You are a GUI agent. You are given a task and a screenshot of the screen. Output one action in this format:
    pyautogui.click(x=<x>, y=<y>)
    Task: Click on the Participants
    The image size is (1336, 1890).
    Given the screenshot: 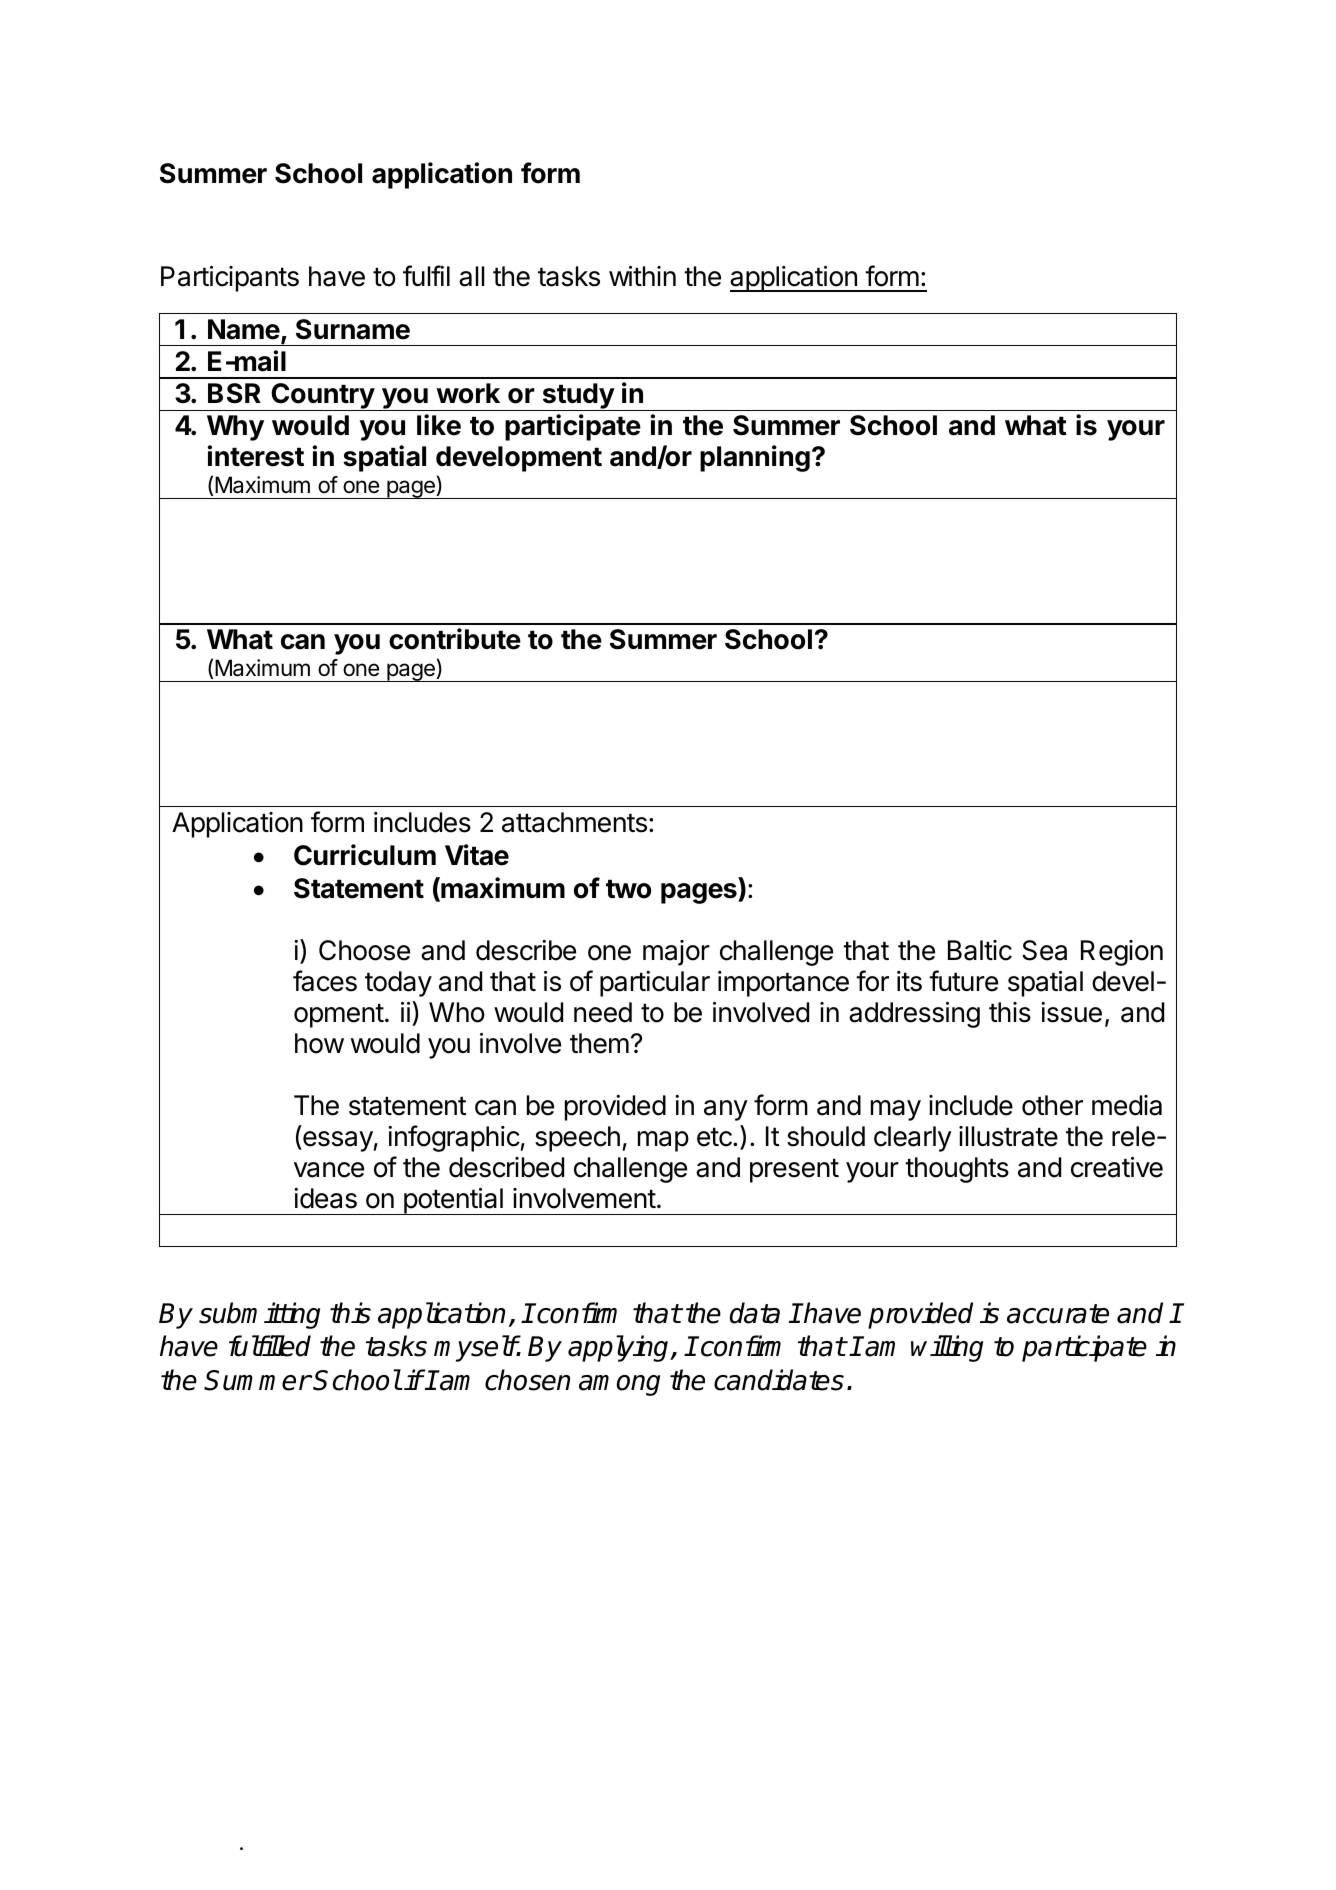 What is the action you would take?
    pyautogui.click(x=230, y=279)
